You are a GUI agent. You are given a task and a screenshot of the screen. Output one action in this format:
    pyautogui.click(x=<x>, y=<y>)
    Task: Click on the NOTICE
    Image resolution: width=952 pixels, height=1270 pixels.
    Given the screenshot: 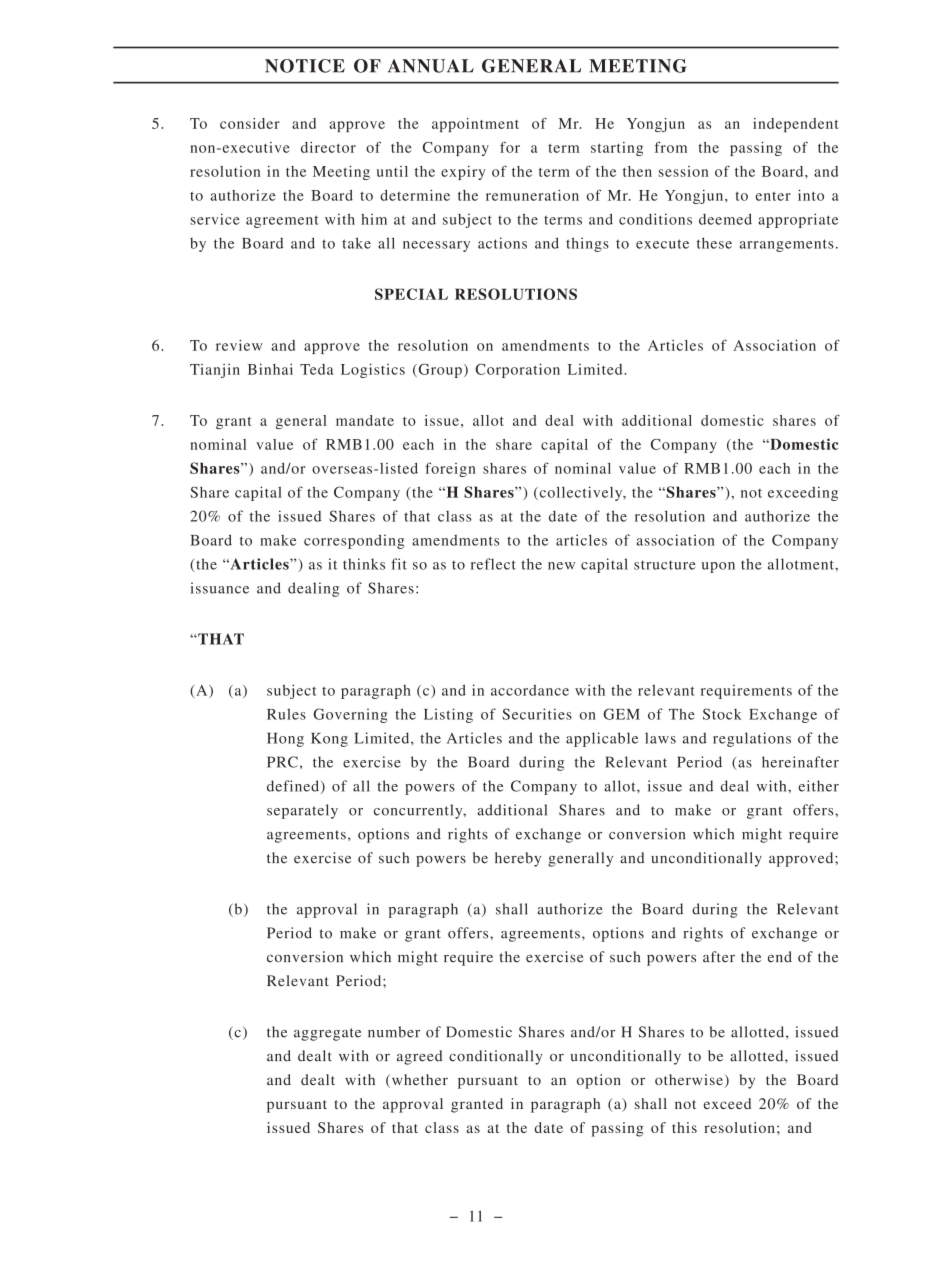 What is the action you would take?
    pyautogui.click(x=305, y=66)
